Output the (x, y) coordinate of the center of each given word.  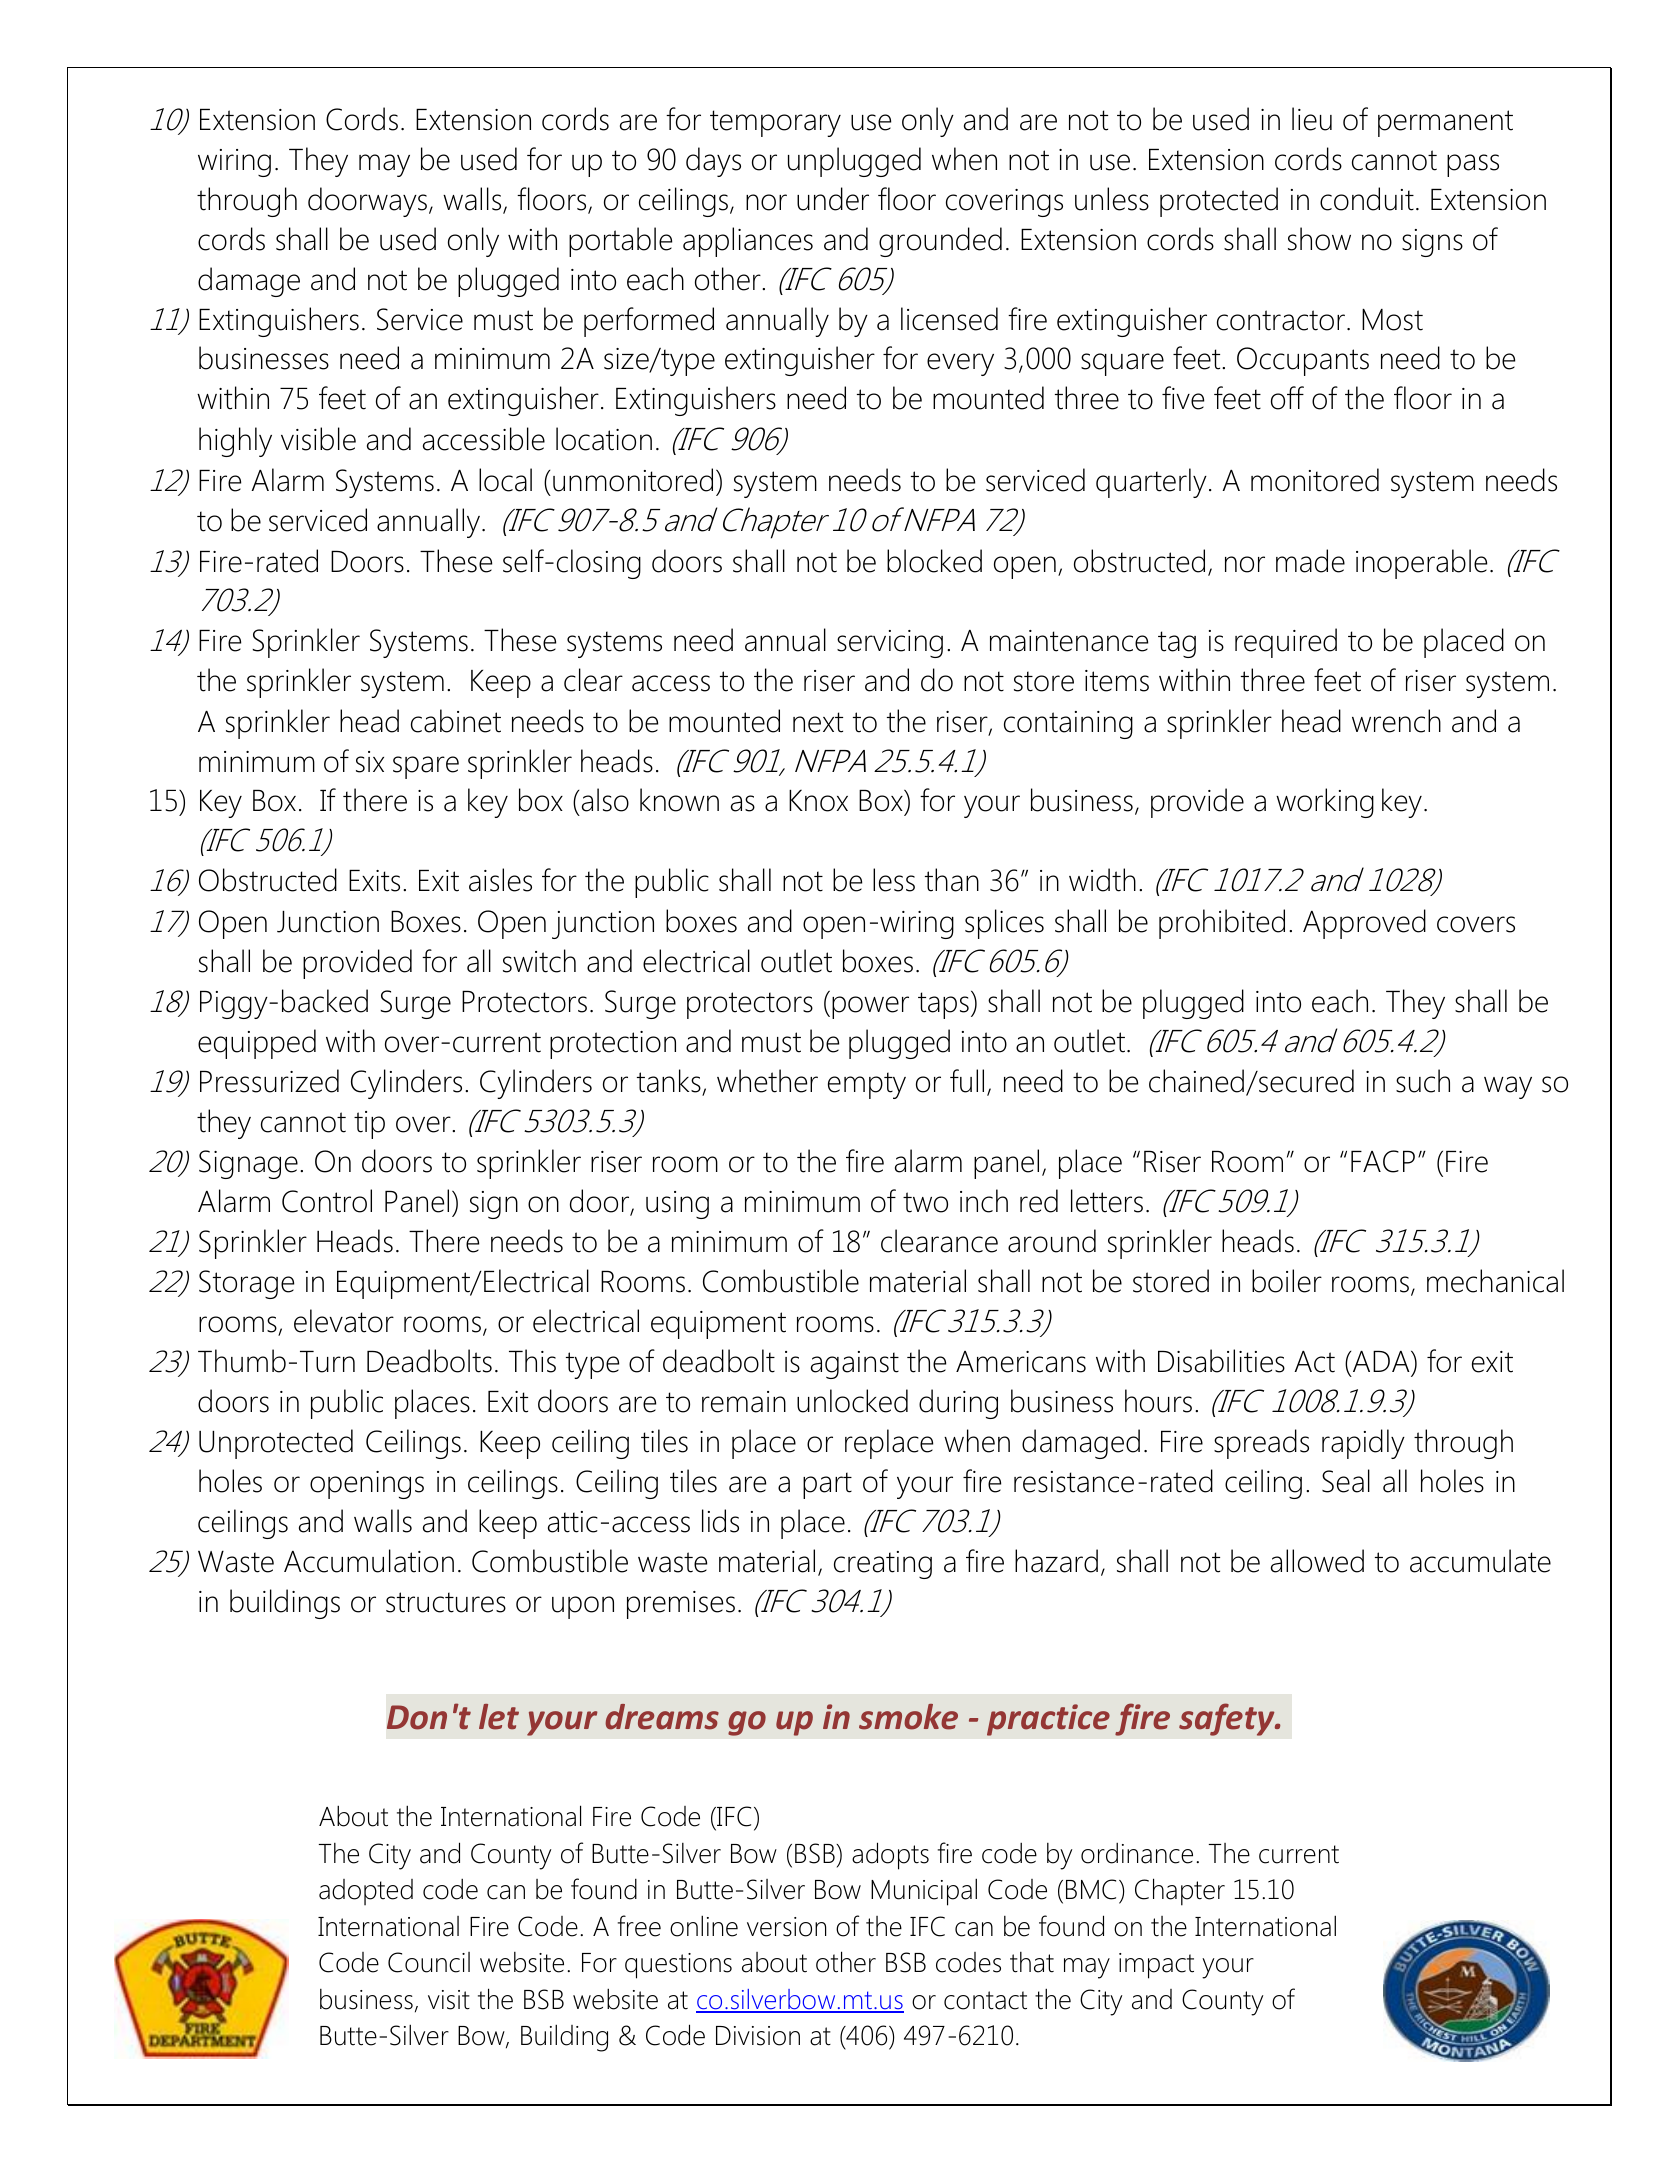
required (1286, 643)
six (370, 762)
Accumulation (369, 1561)
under (833, 199)
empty (867, 1085)
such (1423, 1081)
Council (429, 1962)
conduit (1367, 199)
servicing (890, 644)
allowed (1317, 1561)
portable (620, 242)
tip (369, 1125)
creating (883, 1565)
